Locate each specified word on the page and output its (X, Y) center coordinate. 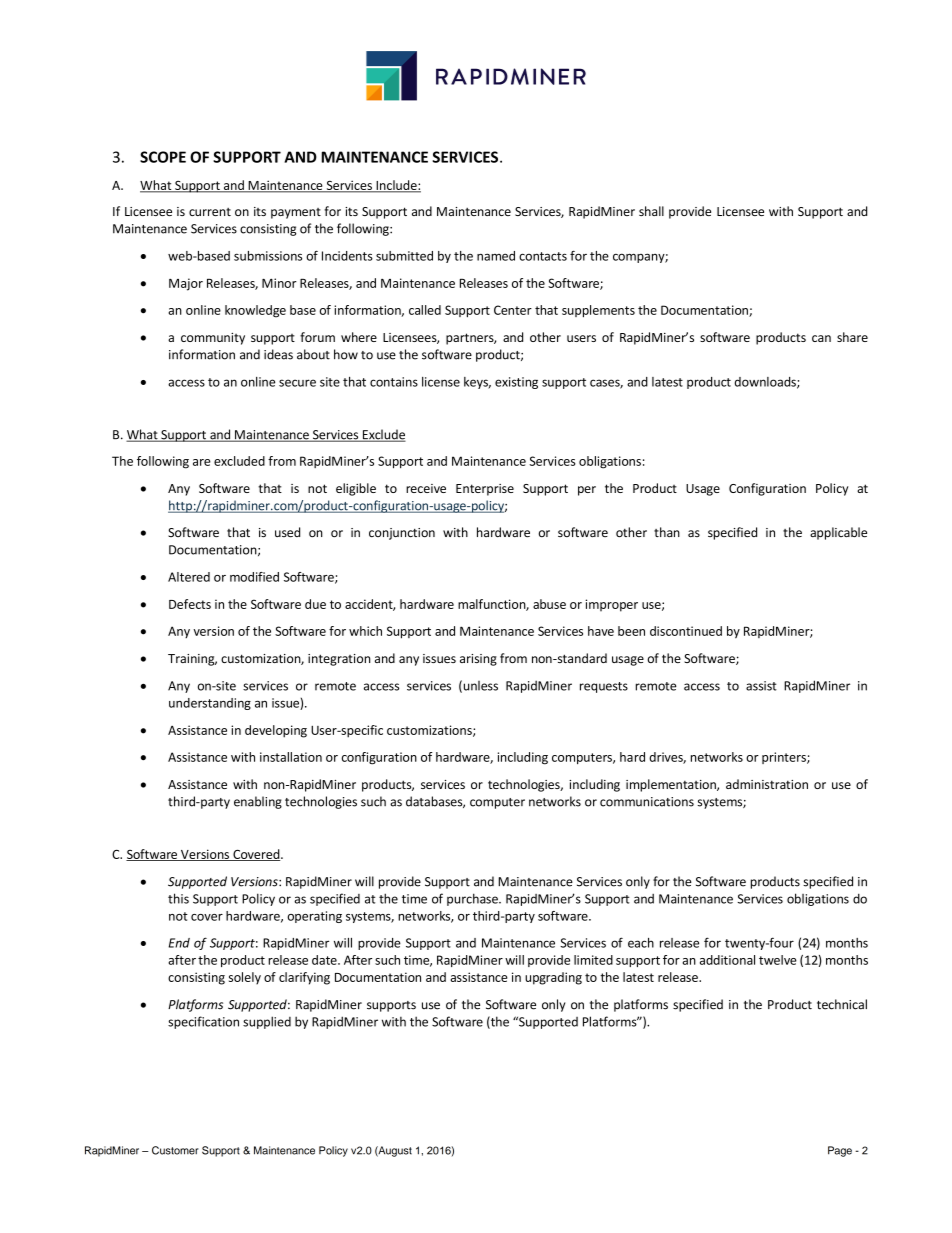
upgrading (553, 978)
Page (840, 1151)
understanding (210, 704)
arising (478, 660)
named (496, 256)
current (210, 212)
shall (651, 211)
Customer (175, 1150)
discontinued (686, 631)
